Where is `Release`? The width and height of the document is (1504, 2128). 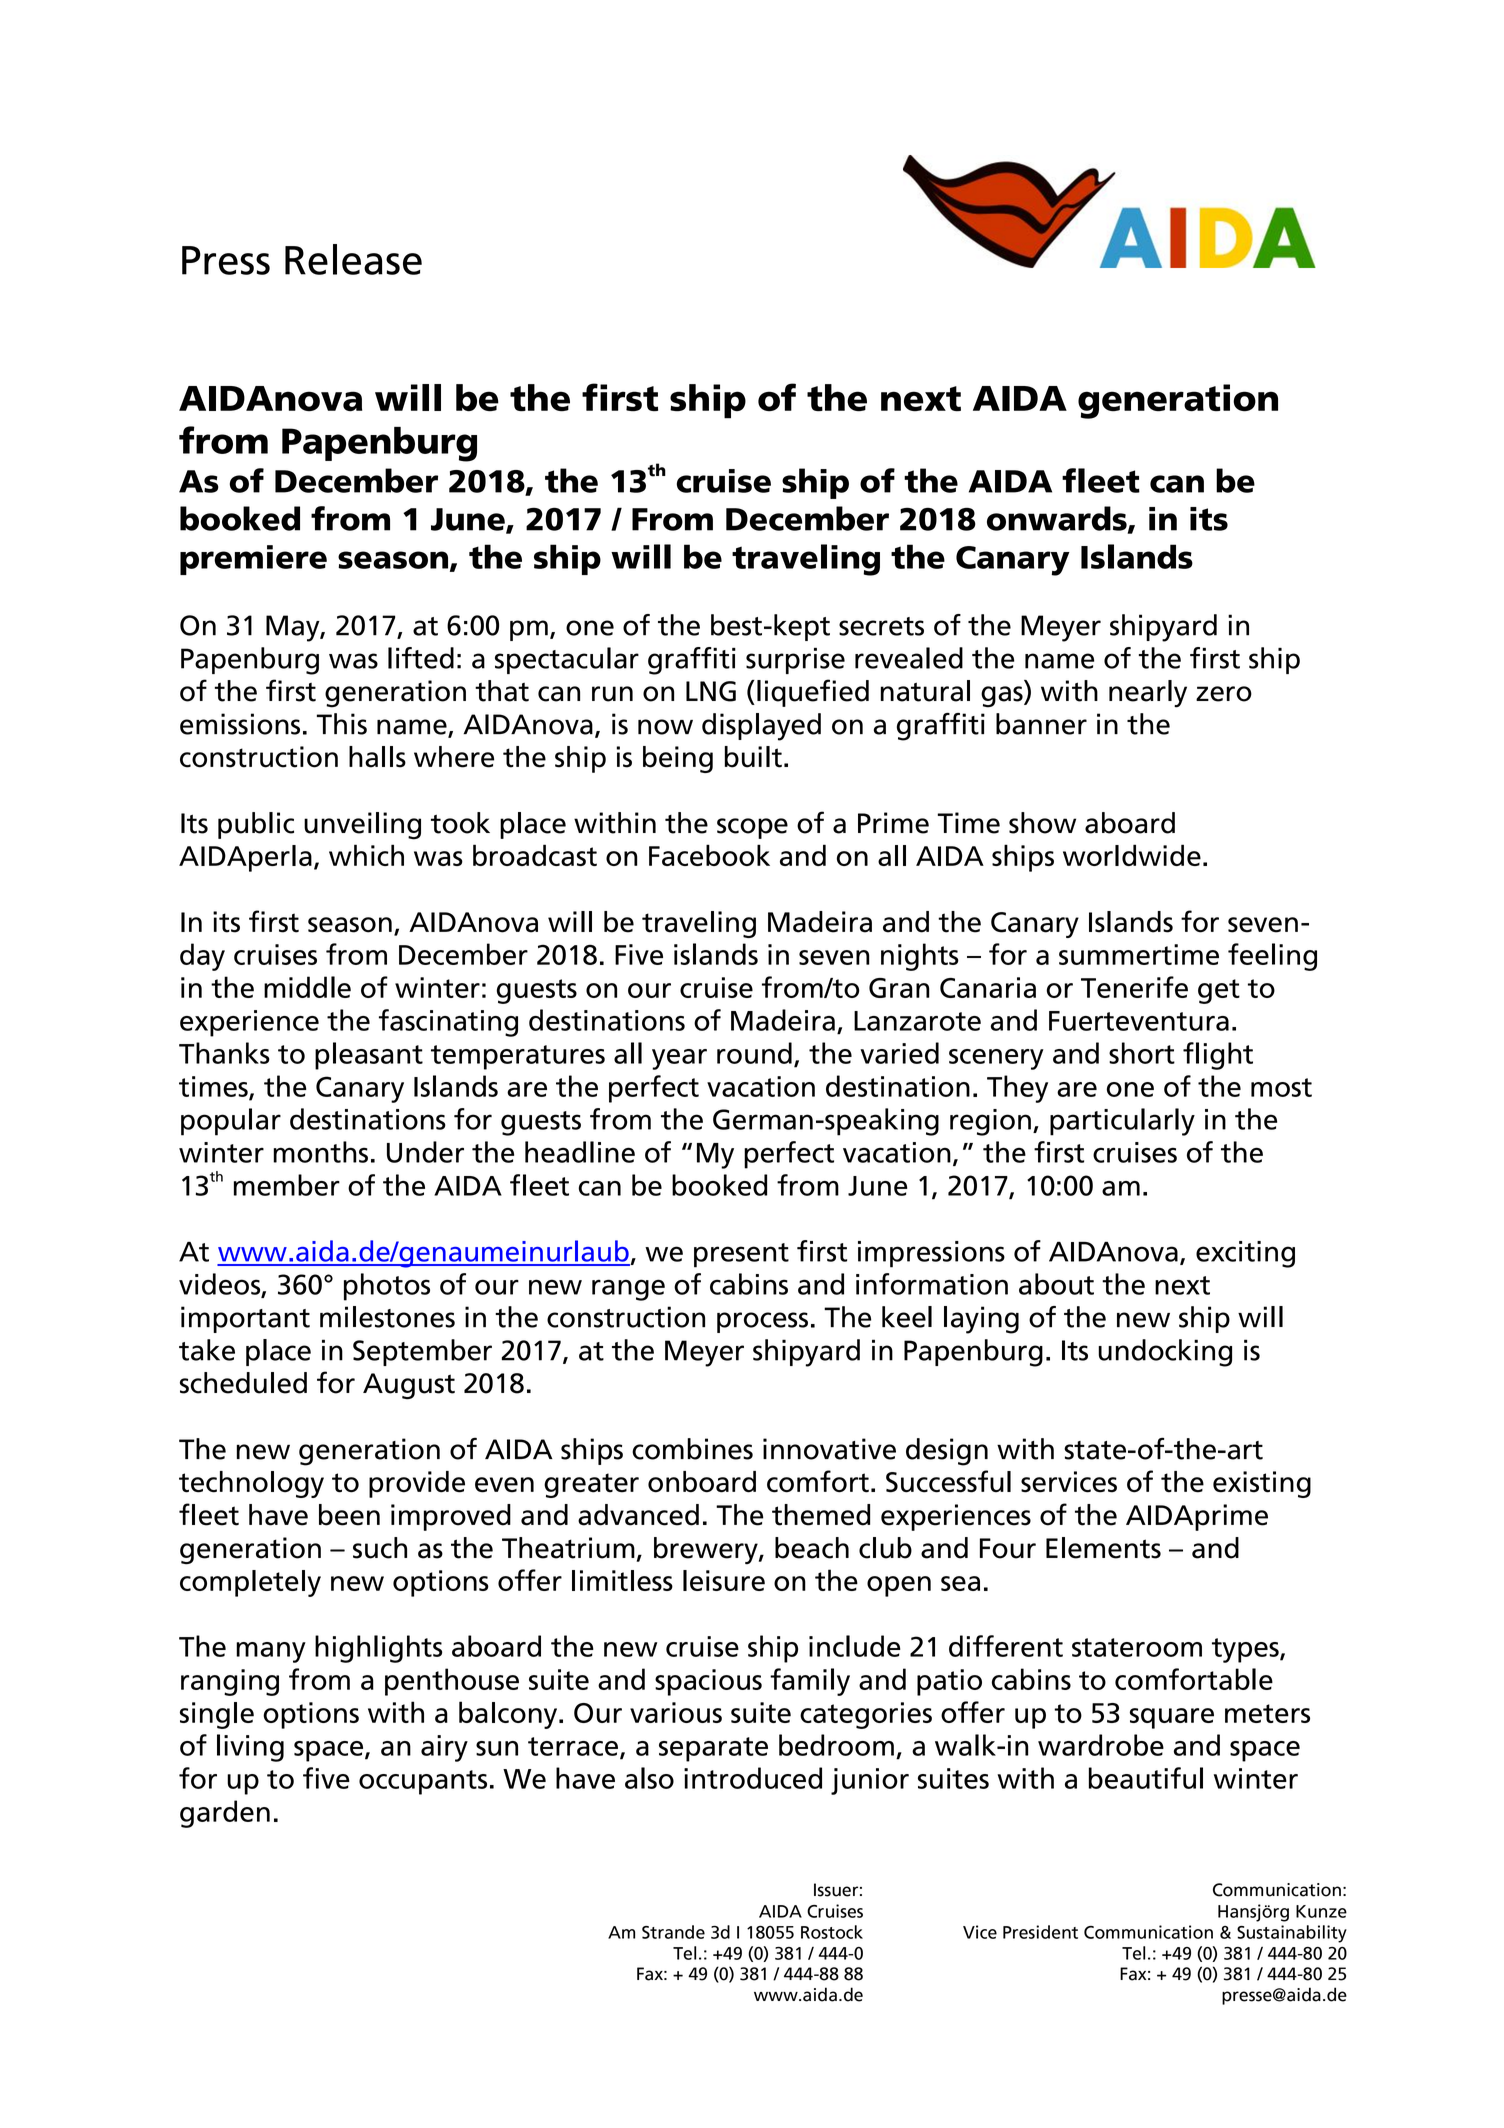 Release is located at coordinates (353, 259).
